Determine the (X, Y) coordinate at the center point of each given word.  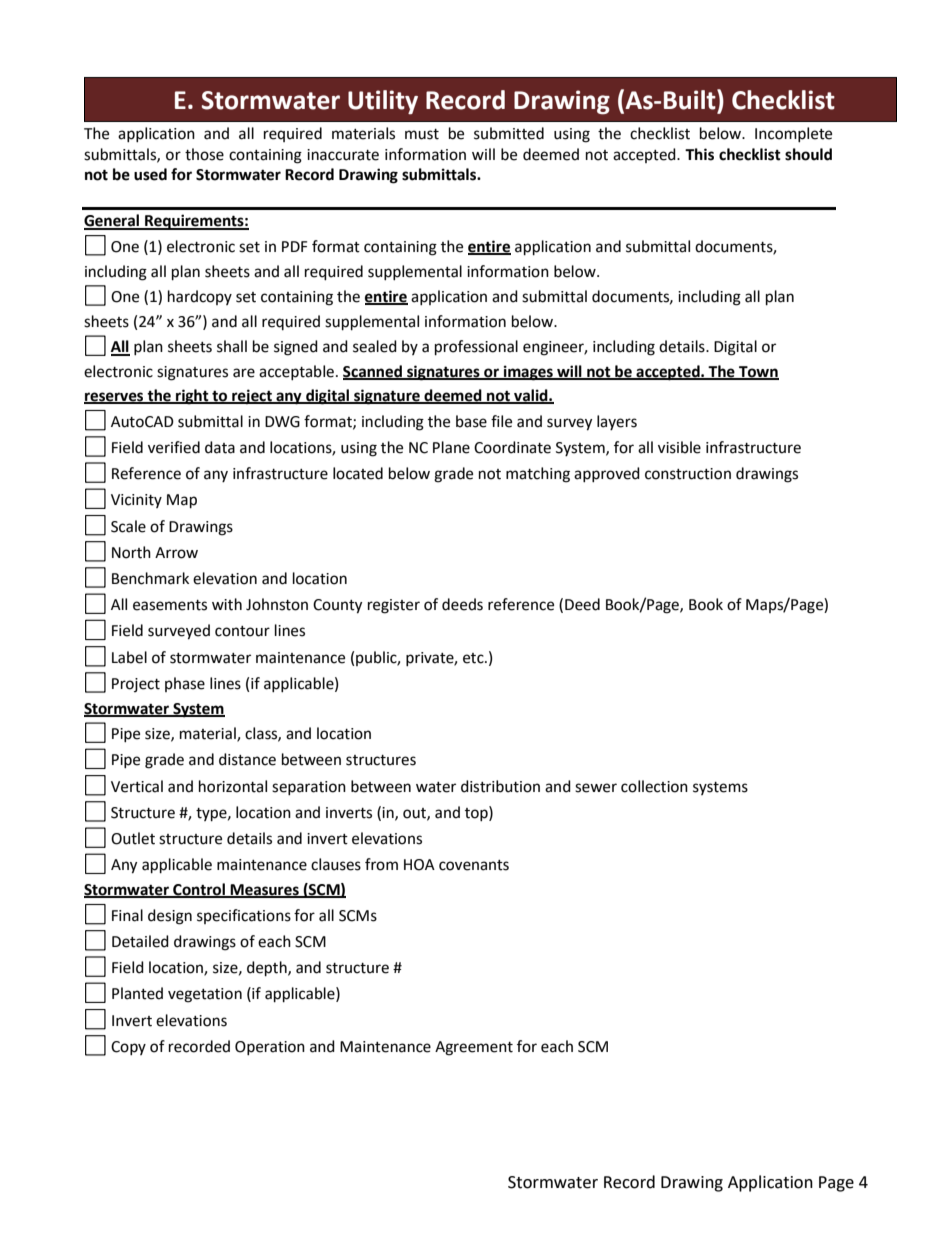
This (699, 154)
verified (174, 447)
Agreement (474, 1048)
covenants (474, 865)
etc (474, 658)
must (422, 134)
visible (679, 447)
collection (654, 786)
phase (185, 684)
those (204, 154)
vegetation (205, 995)
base (471, 421)
